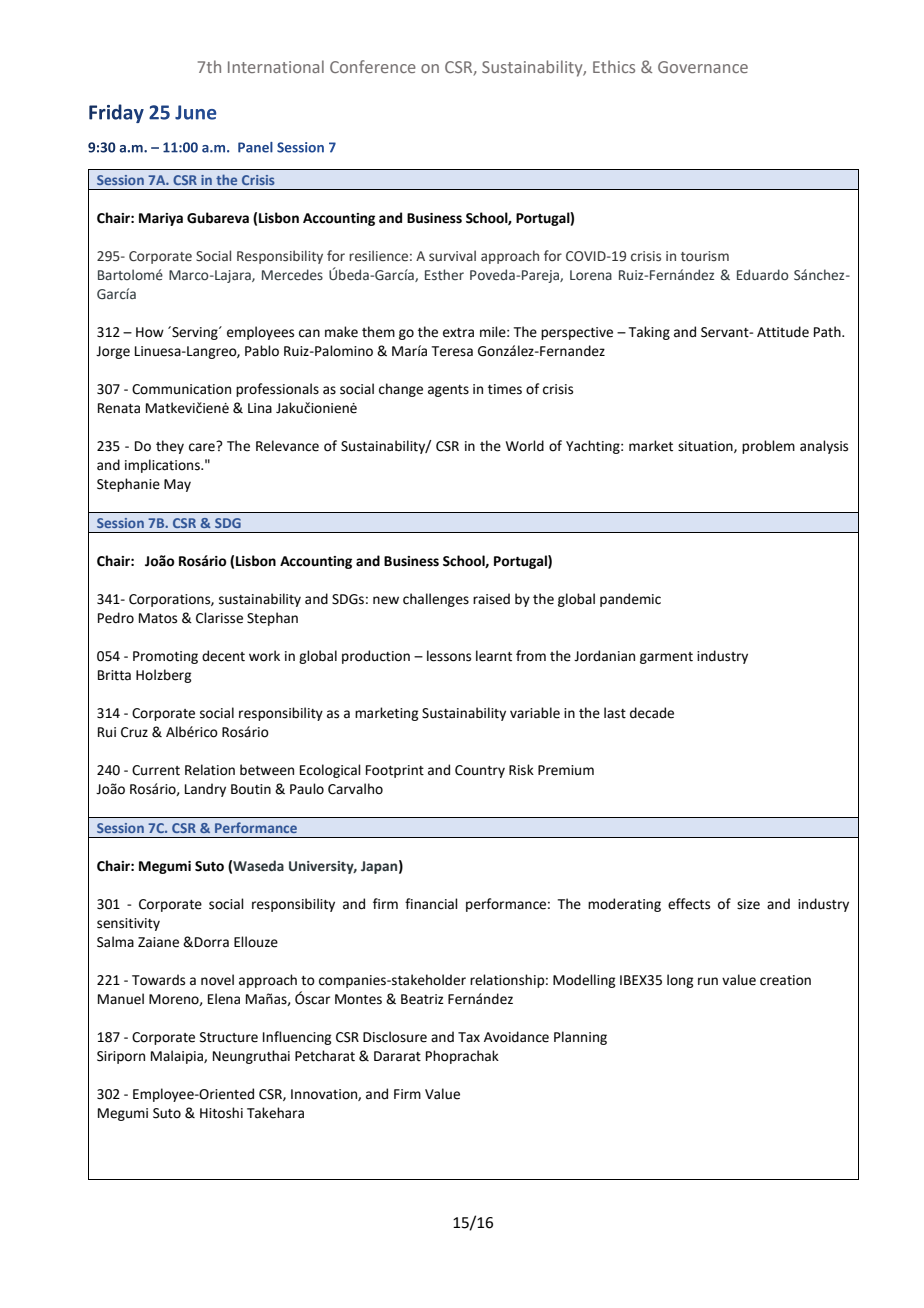  I want to click on Serving, so click(195, 333).
